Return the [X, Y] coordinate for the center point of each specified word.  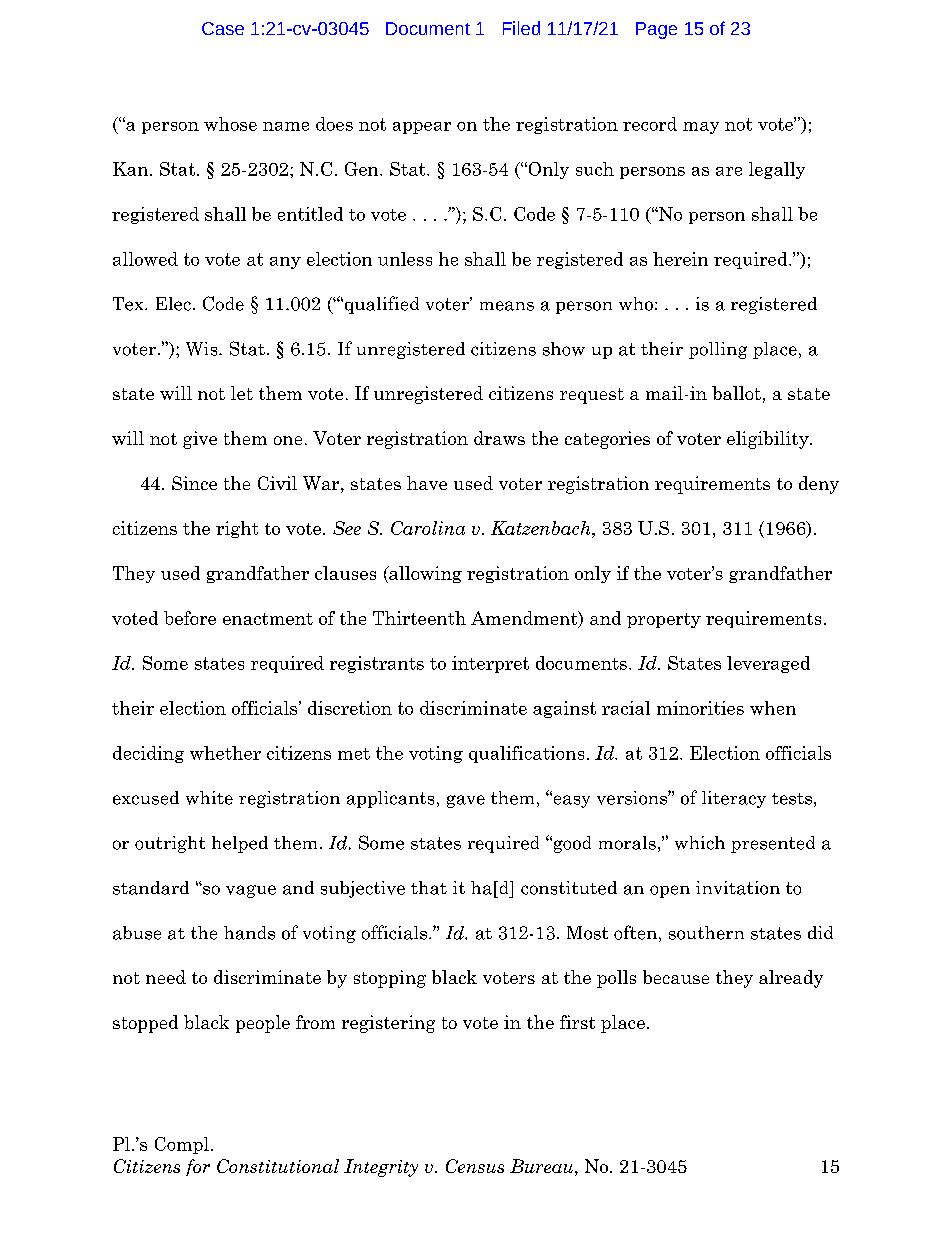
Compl [182, 1145]
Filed [521, 28]
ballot [736, 393]
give [200, 440]
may [701, 128]
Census [475, 1166]
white [209, 798]
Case [223, 28]
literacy [734, 799]
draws [499, 438]
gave [466, 801]
